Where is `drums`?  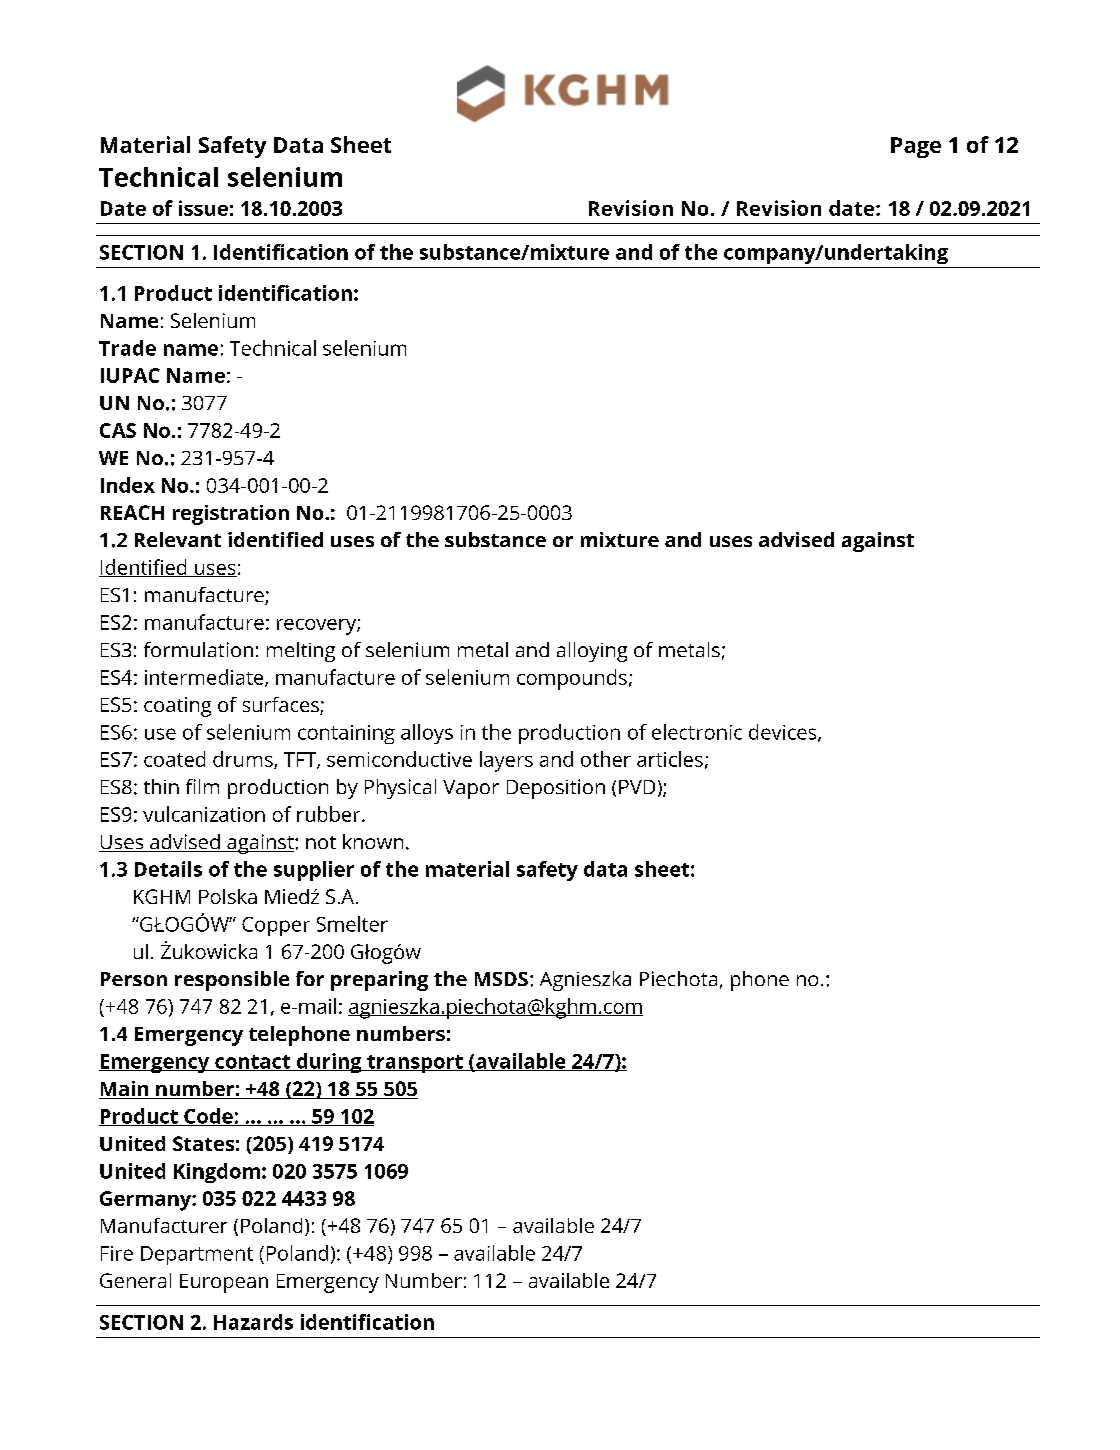 drums is located at coordinates (244, 760).
